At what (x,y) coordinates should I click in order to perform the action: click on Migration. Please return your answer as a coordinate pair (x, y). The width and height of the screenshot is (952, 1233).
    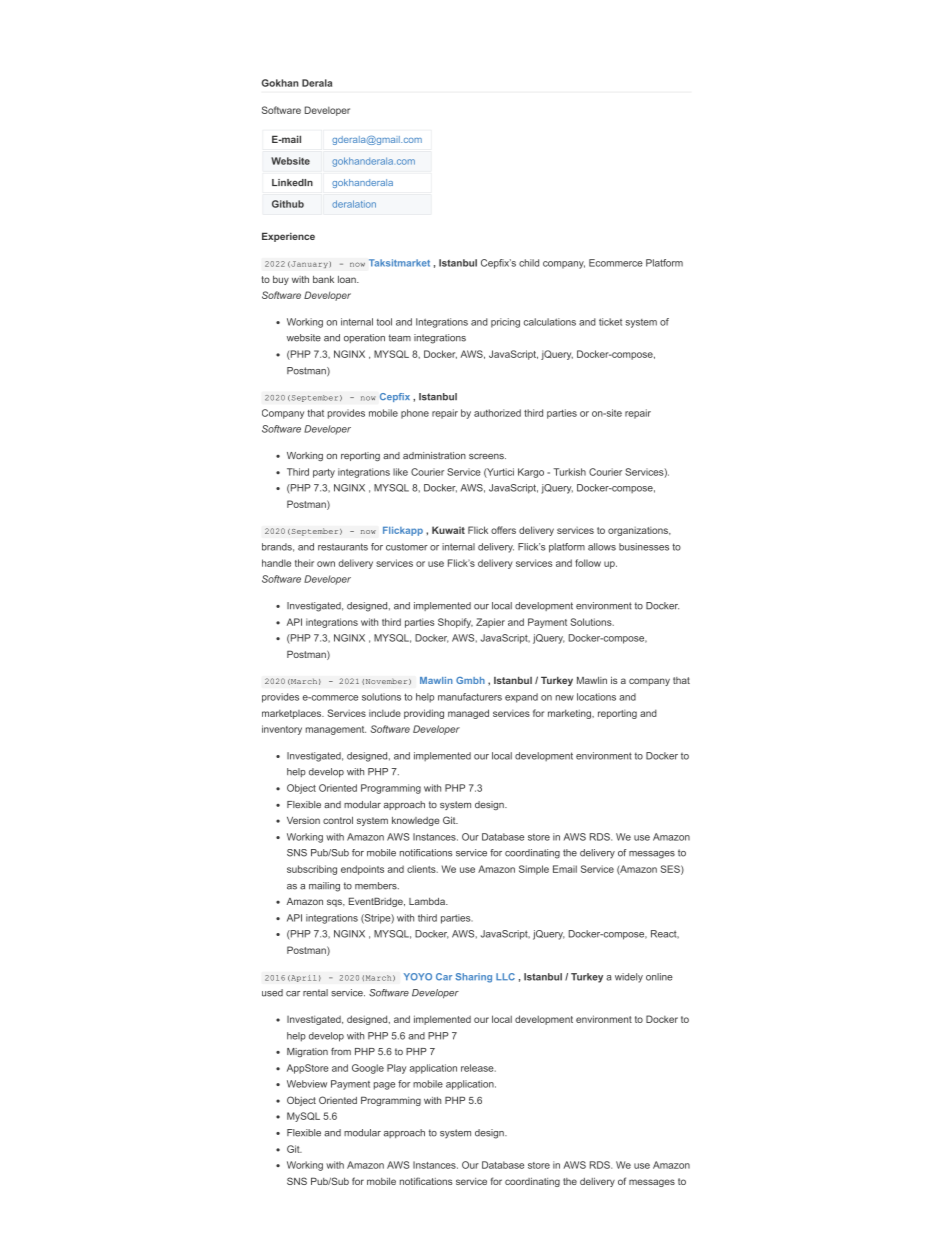
    Looking at the image, I should click on (307, 1052).
